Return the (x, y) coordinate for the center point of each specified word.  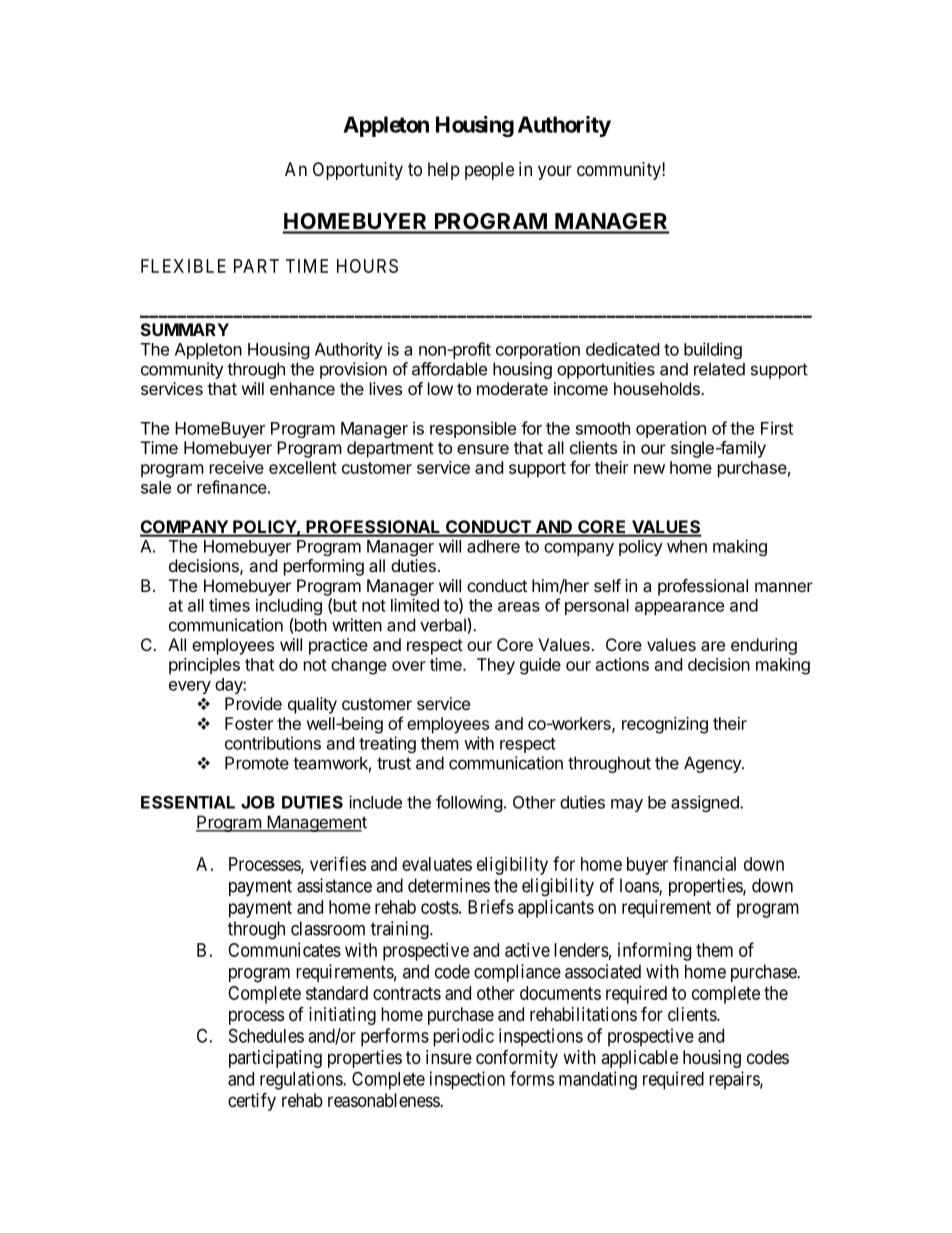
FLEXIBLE (183, 266)
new (649, 469)
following (469, 803)
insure (449, 1057)
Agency (713, 764)
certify (252, 1101)
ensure (483, 449)
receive (237, 467)
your (555, 172)
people (489, 171)
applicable (639, 1059)
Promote (257, 763)
